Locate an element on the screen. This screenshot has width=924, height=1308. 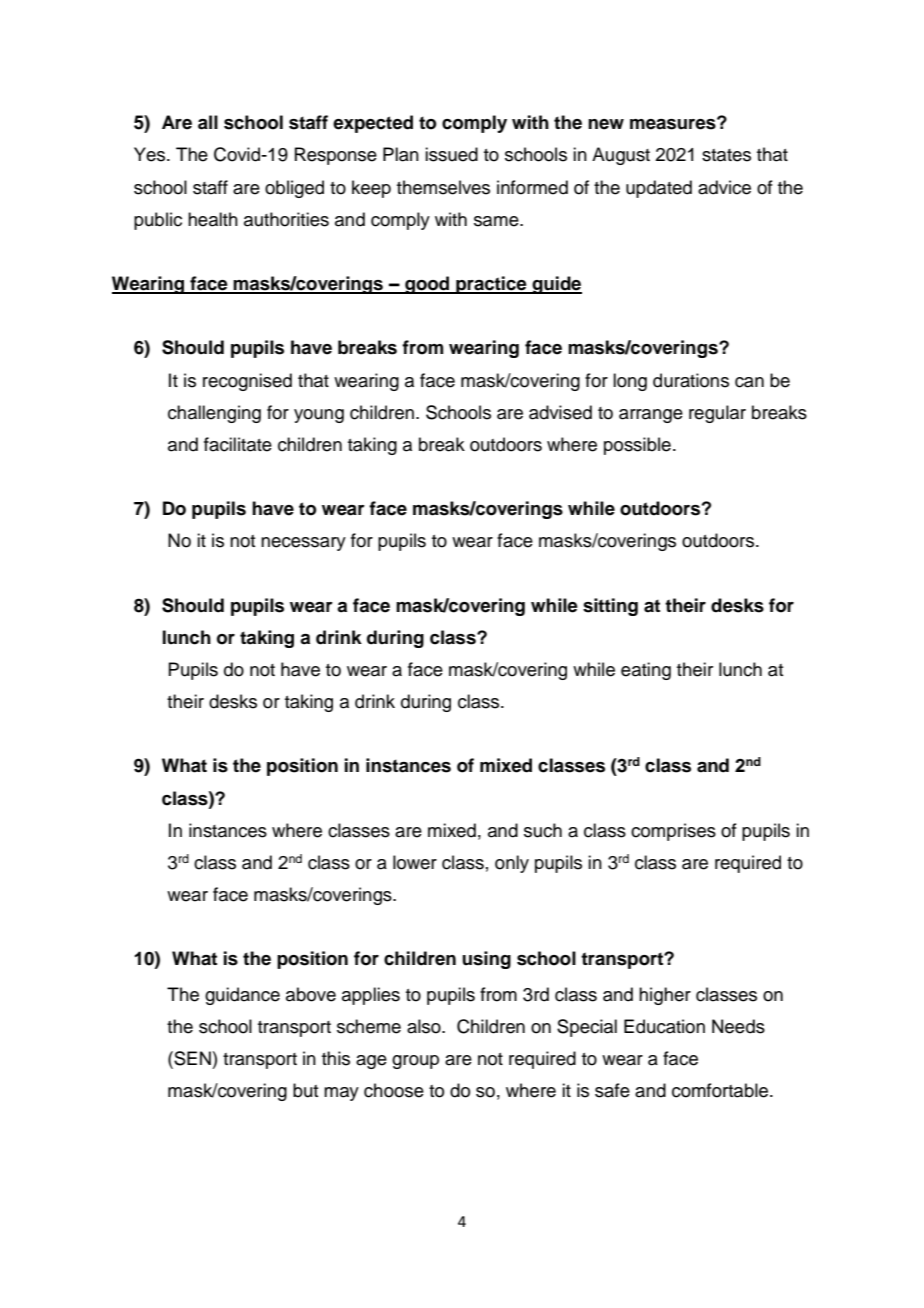
comprises is located at coordinates (673, 832).
